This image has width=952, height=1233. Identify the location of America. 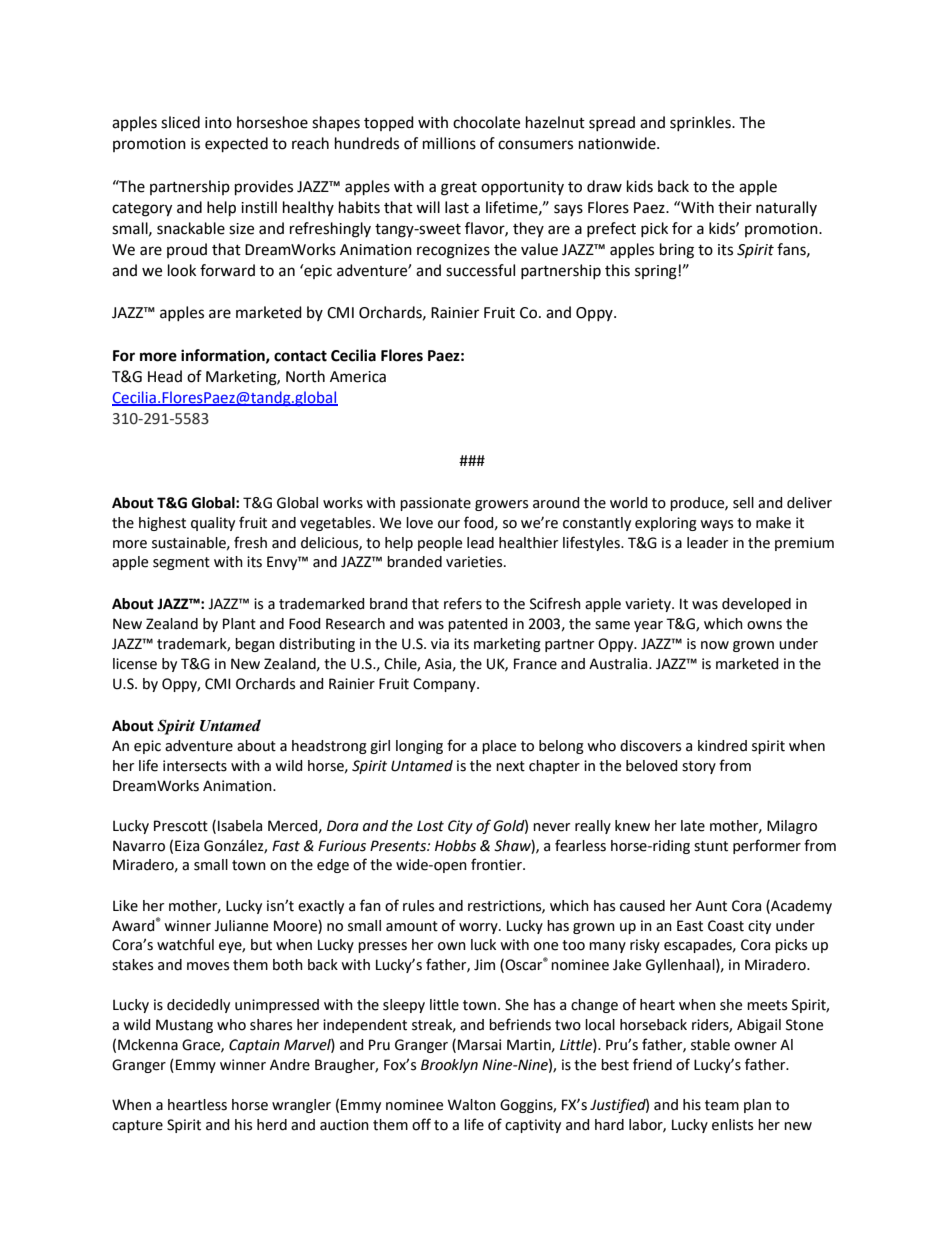
(358, 377).
